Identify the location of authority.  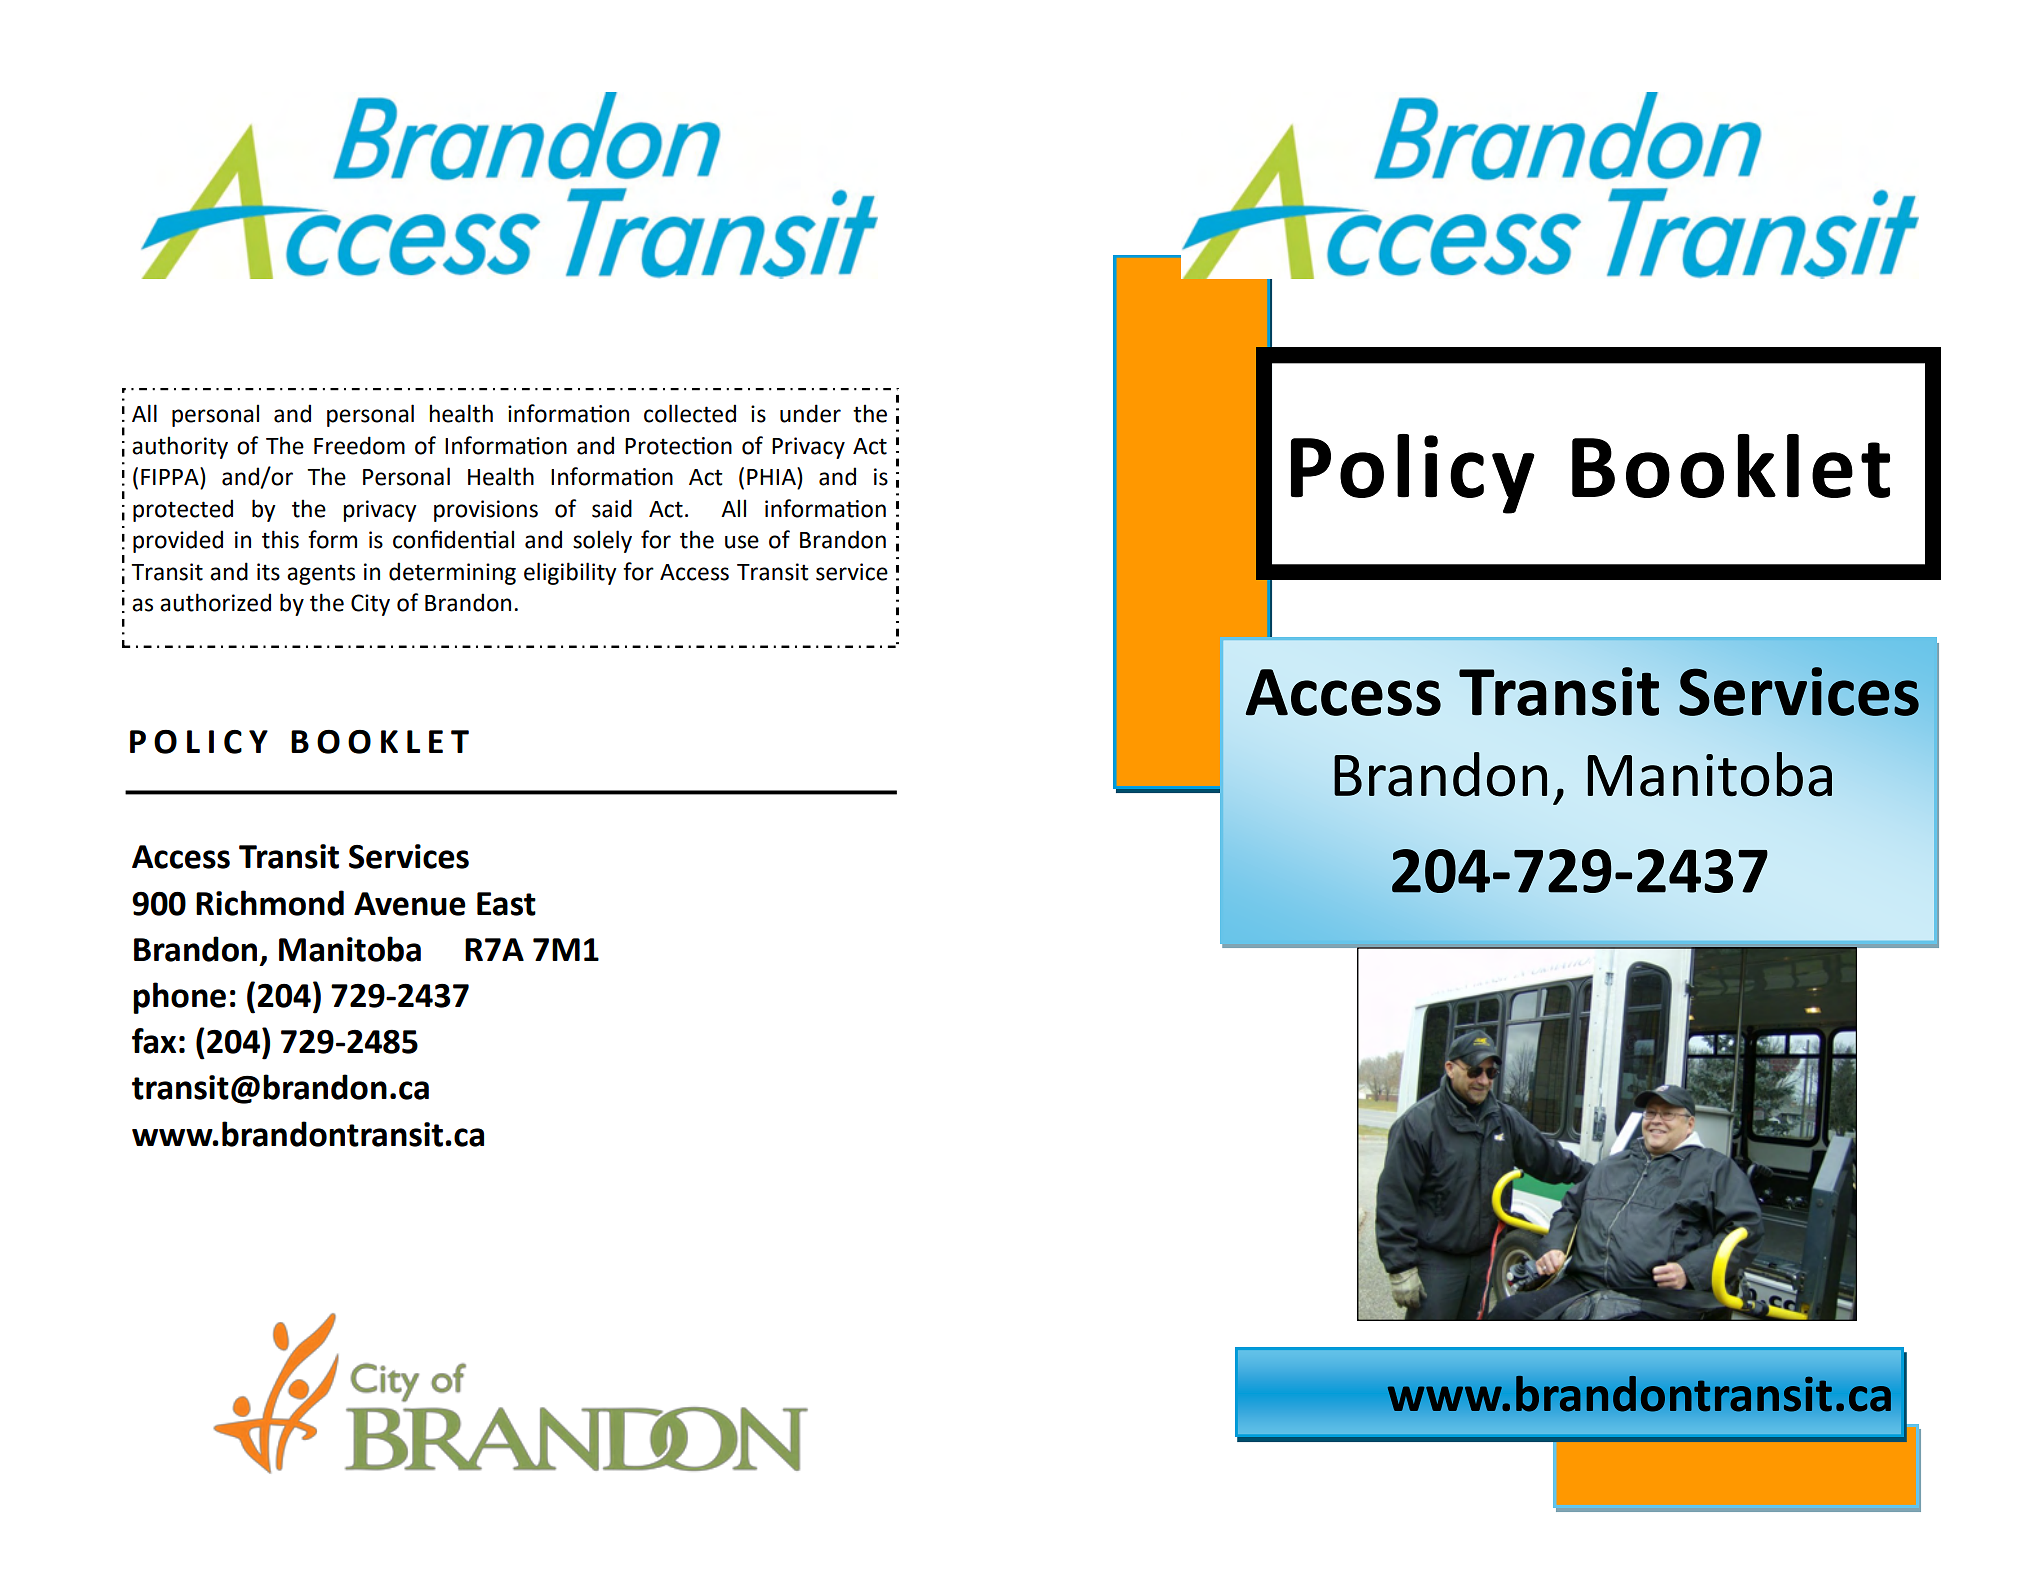
(180, 447).
